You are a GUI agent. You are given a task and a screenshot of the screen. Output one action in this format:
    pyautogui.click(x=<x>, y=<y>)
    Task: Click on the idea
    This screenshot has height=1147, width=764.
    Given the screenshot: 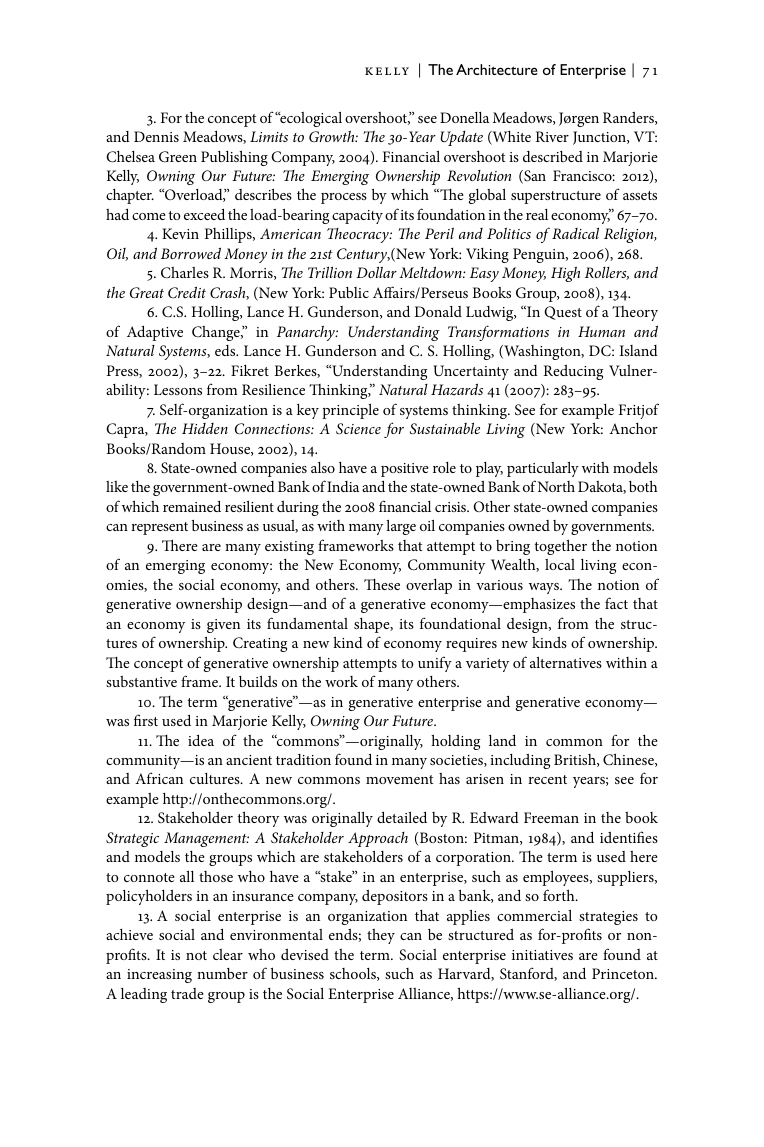 What is the action you would take?
    pyautogui.click(x=201, y=740)
